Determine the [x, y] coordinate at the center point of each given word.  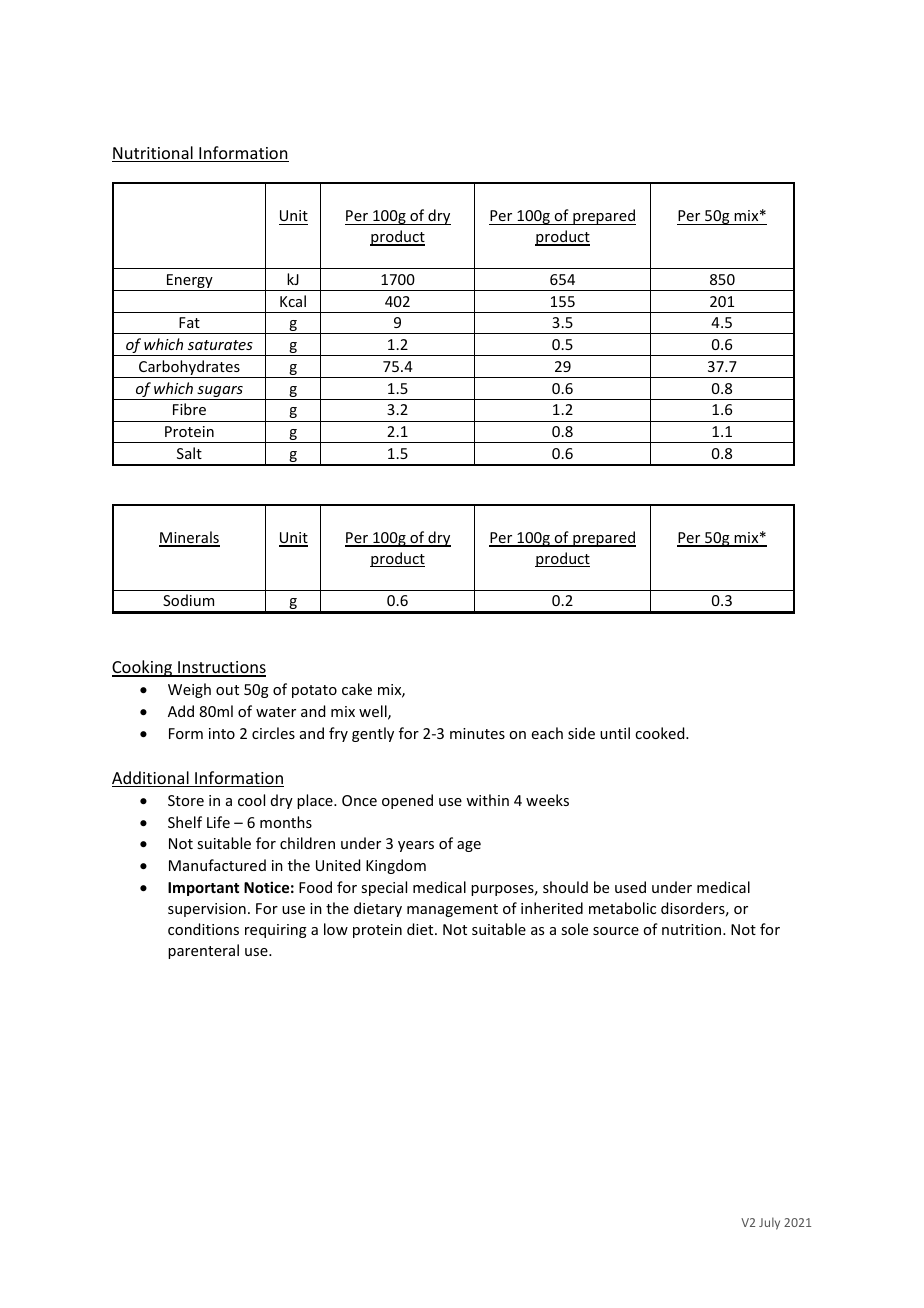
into [222, 733]
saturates [220, 345]
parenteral [203, 951]
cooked [661, 733]
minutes [477, 733]
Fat [189, 322]
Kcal [293, 301]
